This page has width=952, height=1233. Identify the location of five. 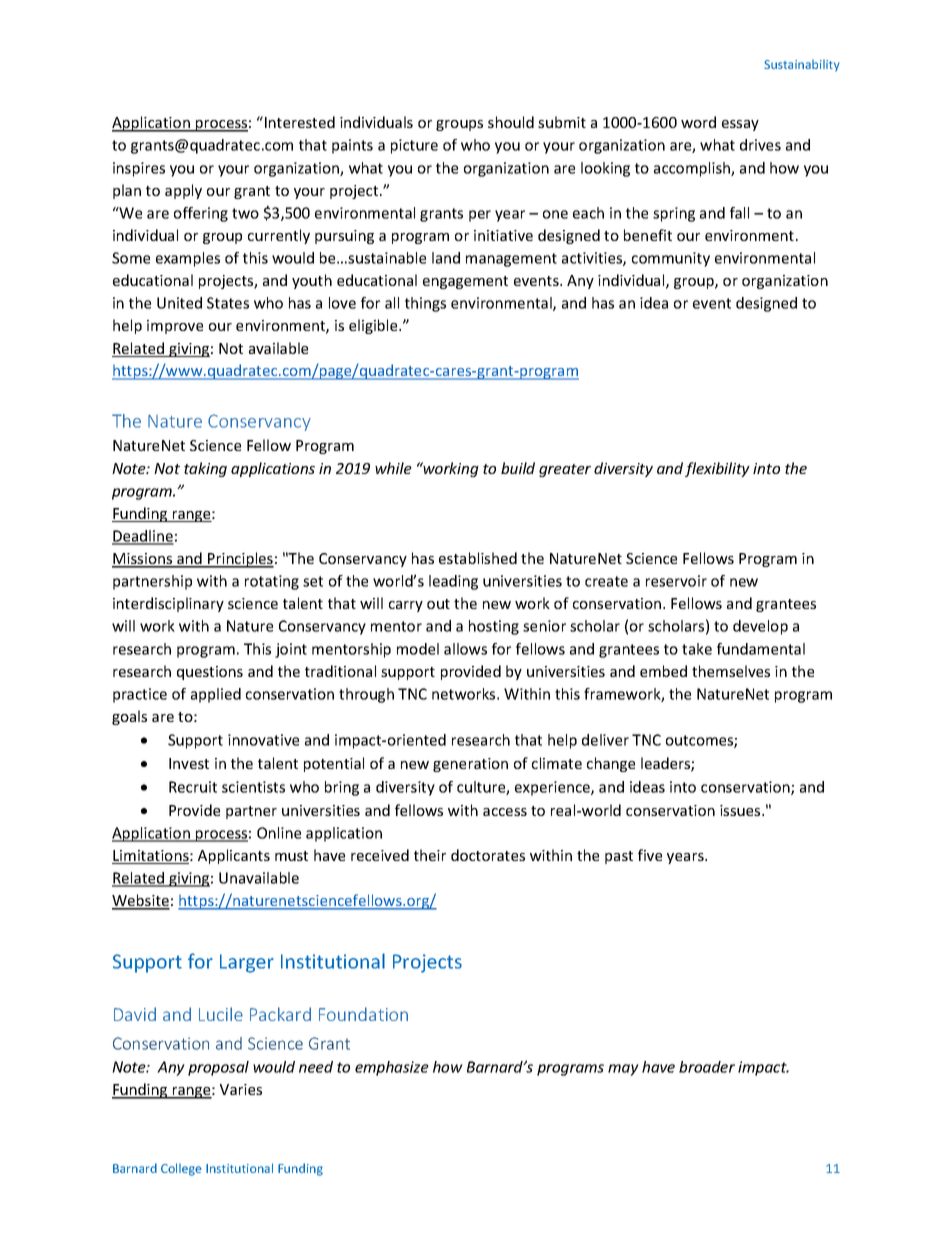
(650, 855).
